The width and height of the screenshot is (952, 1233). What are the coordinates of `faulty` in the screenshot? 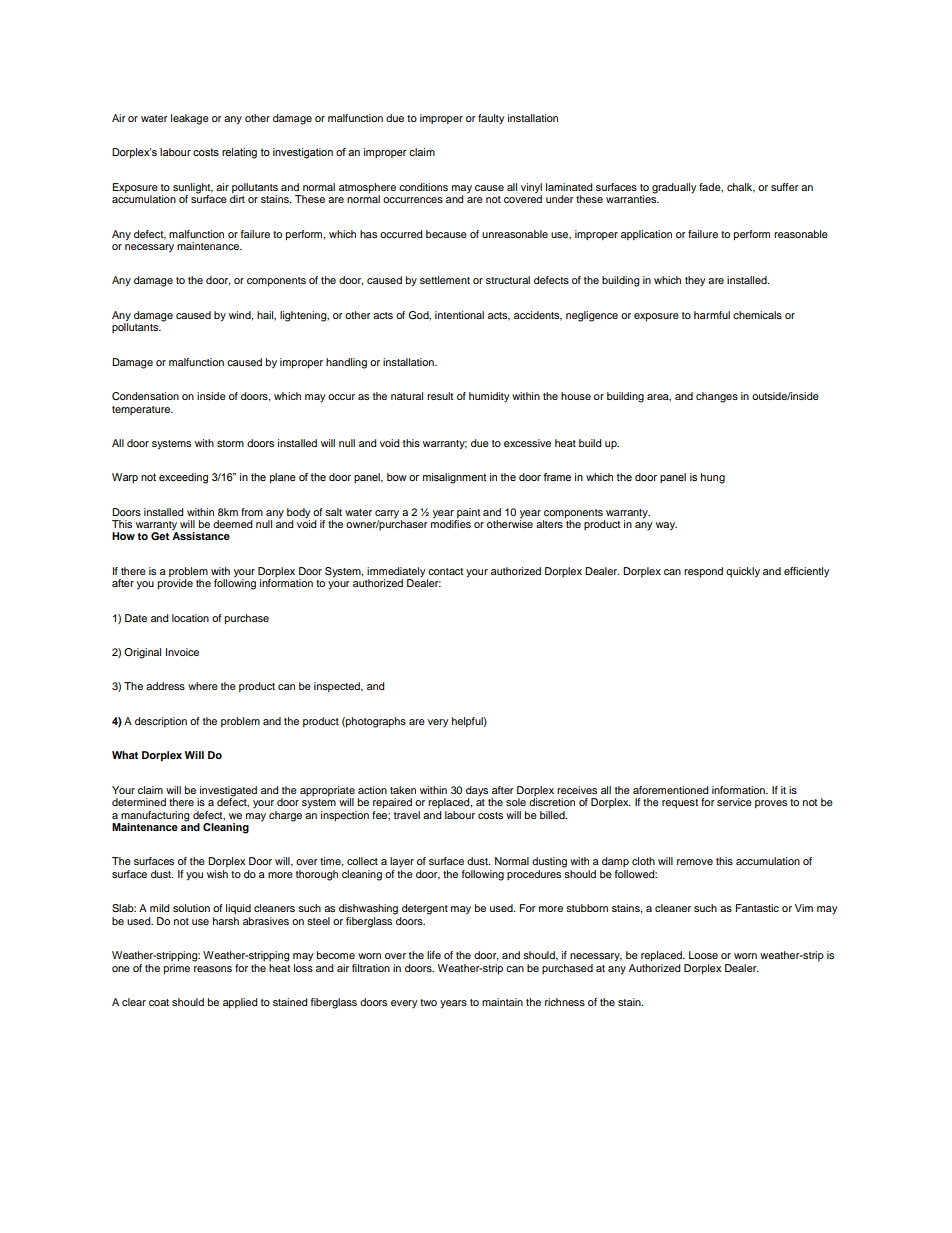 It's located at (491, 119).
